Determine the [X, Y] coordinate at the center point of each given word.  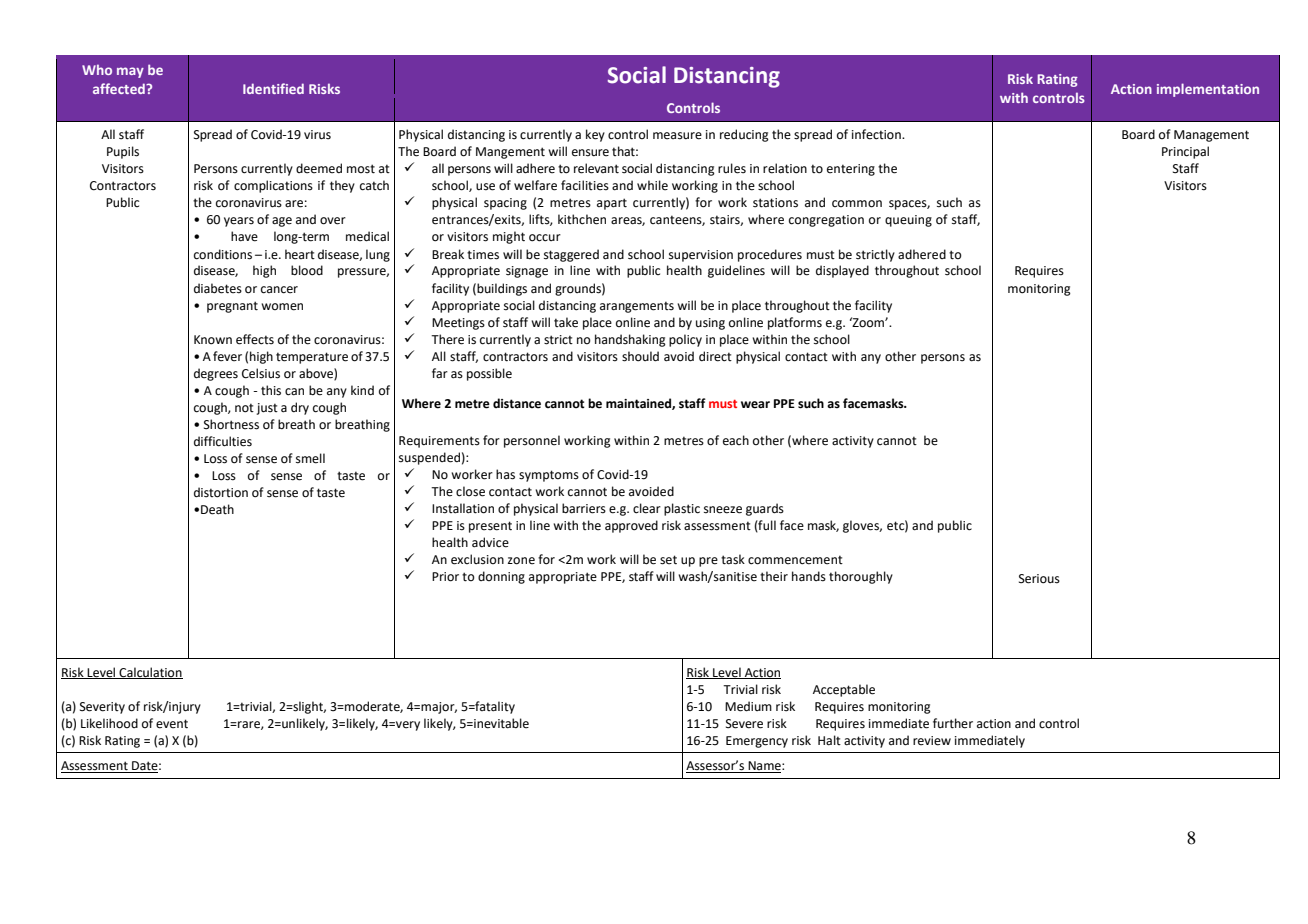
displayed [842, 271]
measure [677, 136]
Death [217, 509]
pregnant [232, 307]
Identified [273, 88]
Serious [1039, 579]
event [172, 724]
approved [631, 526]
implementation [1208, 90]
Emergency [757, 742]
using [710, 324]
